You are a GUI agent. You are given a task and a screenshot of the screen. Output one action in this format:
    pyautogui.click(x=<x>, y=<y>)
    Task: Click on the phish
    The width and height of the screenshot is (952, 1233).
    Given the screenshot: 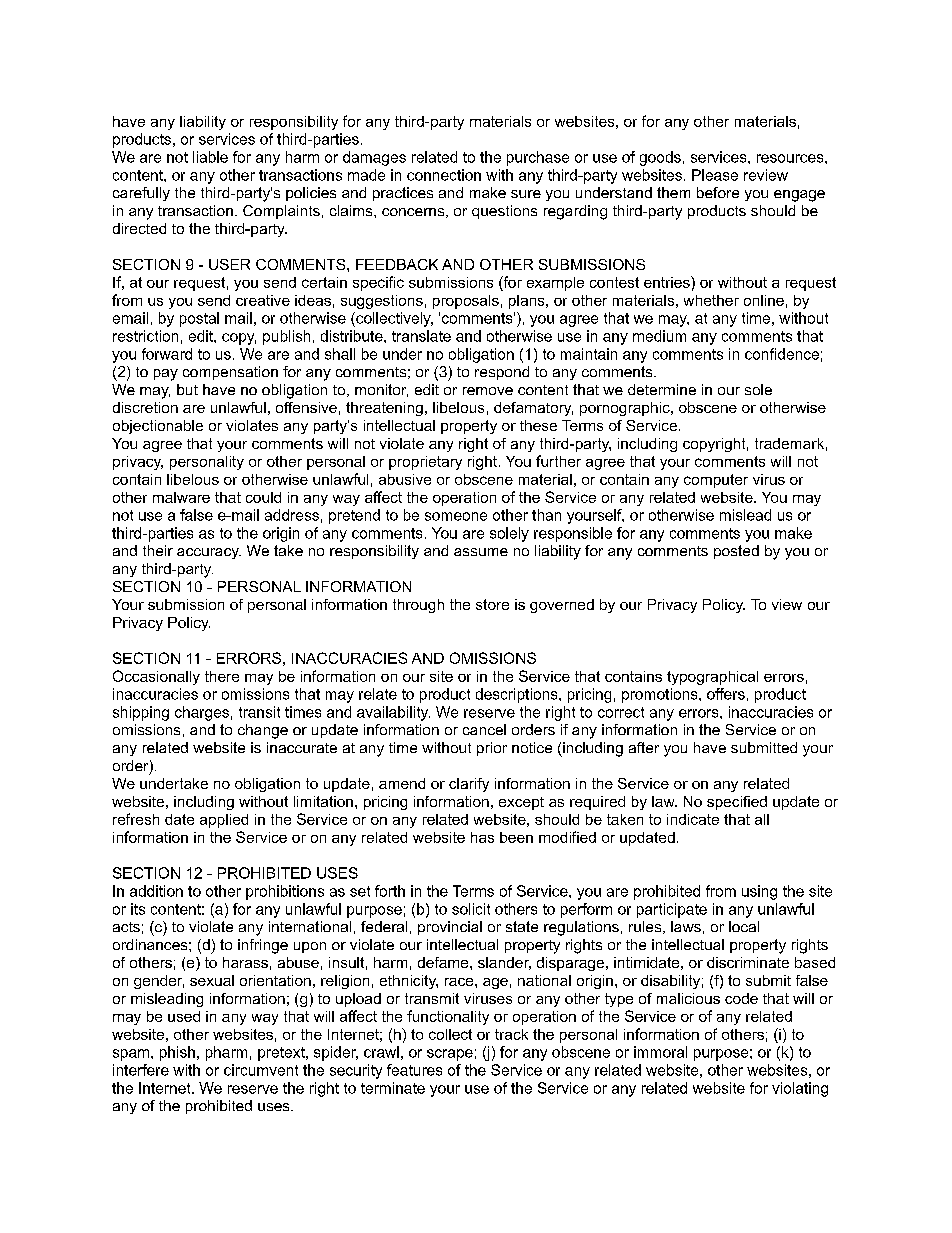 What is the action you would take?
    pyautogui.click(x=177, y=1053)
